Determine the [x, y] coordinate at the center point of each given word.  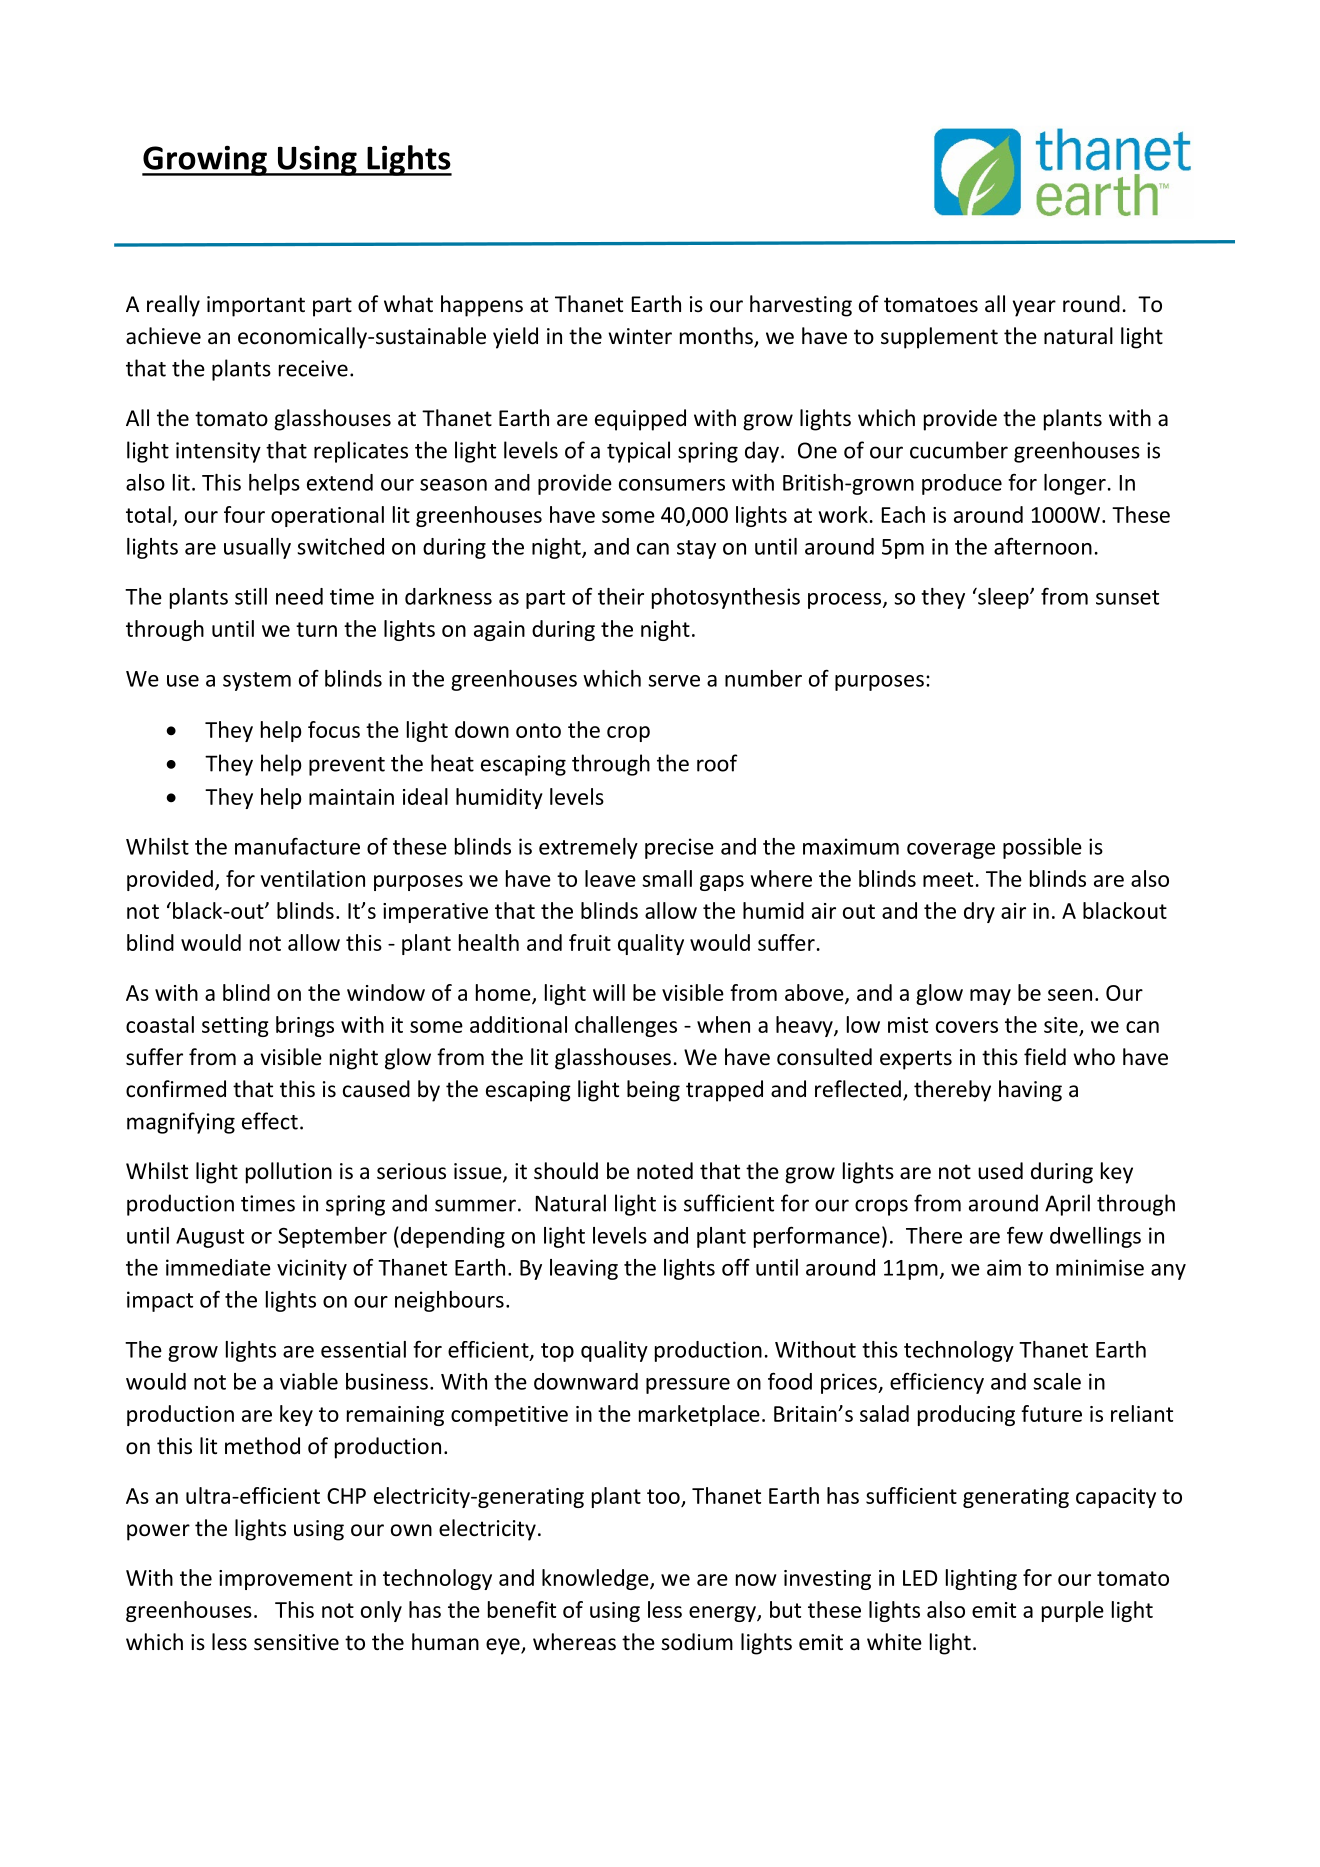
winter [640, 336]
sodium [697, 1642]
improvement [286, 1580]
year [1034, 308]
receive [313, 368]
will [609, 992]
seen [1070, 995]
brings [305, 1026]
